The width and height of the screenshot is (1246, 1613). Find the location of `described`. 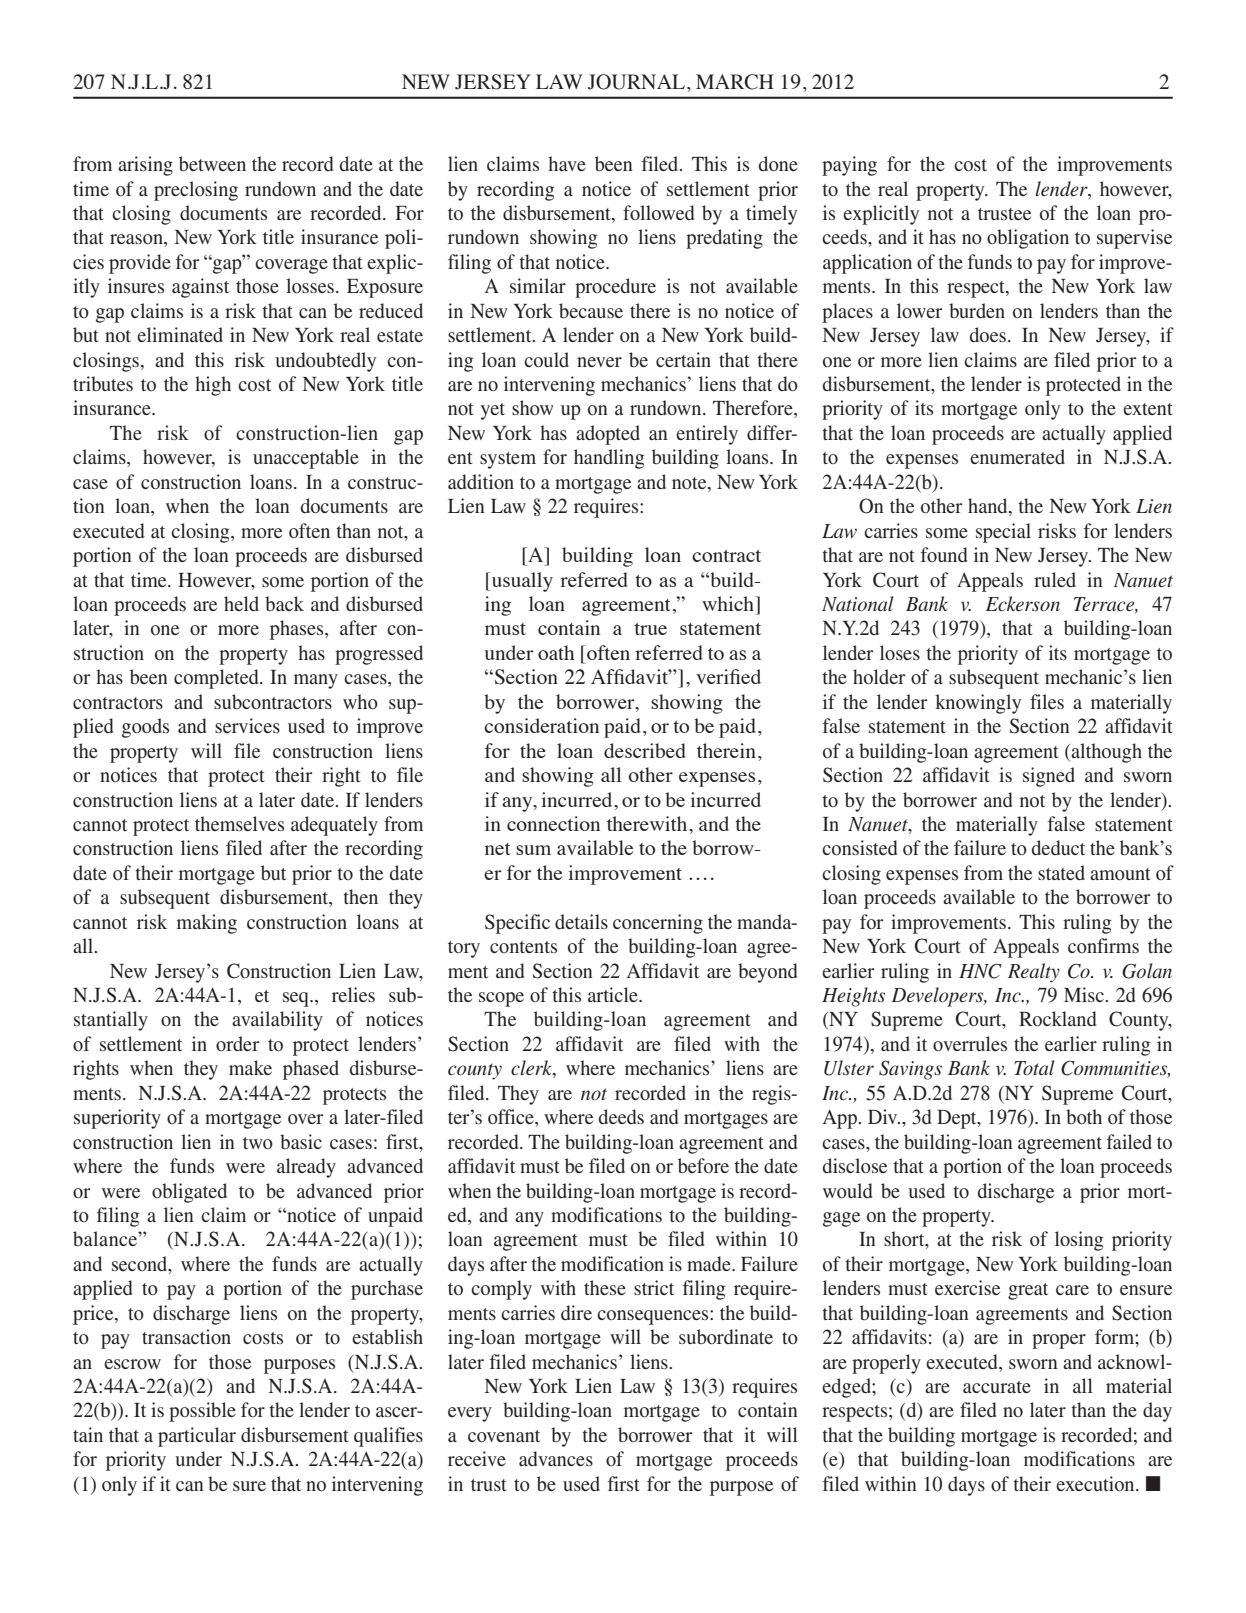

described is located at coordinates (645, 750).
